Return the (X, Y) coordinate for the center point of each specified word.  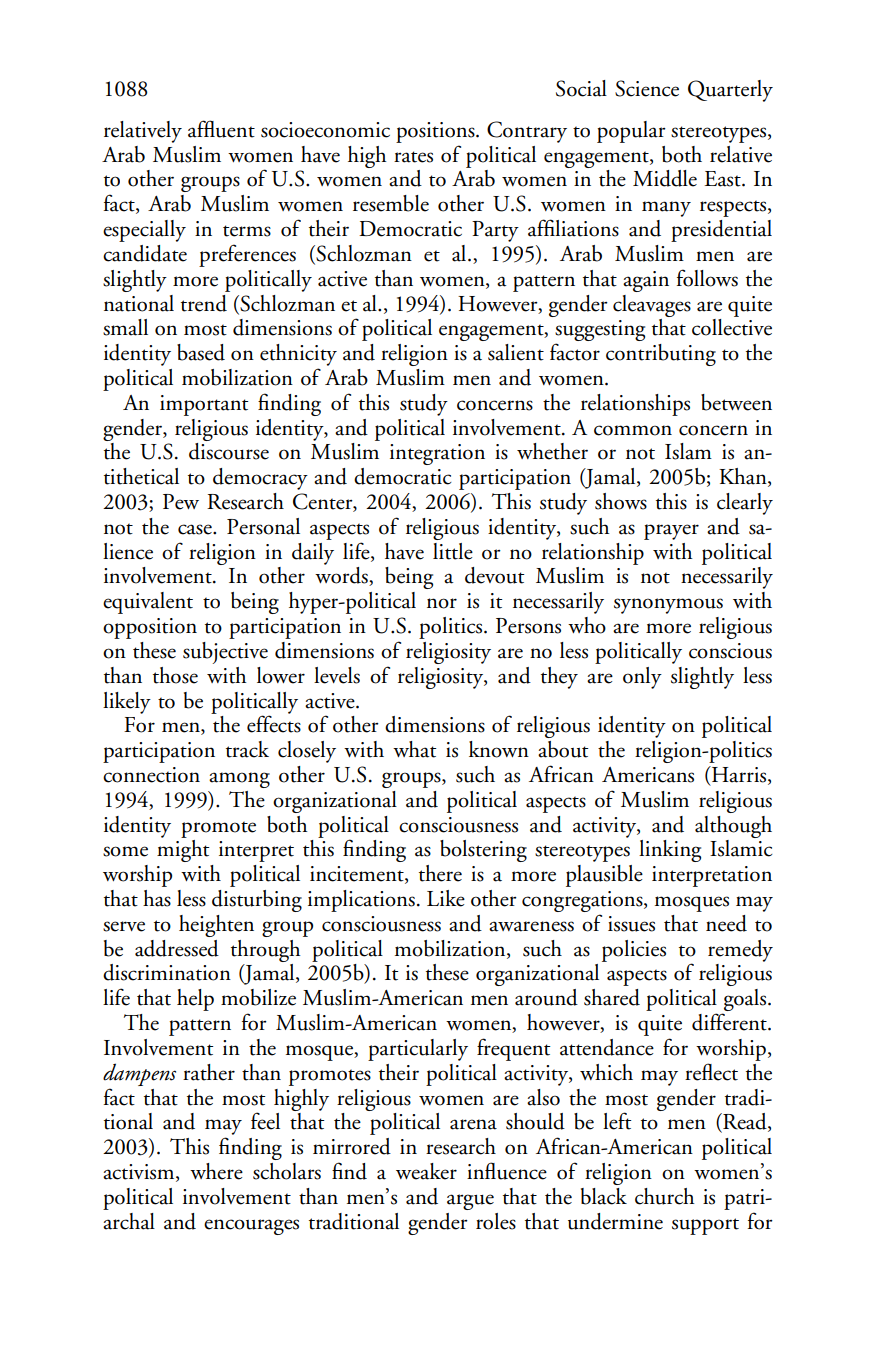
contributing (661, 355)
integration (437, 454)
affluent (221, 129)
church (664, 1196)
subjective (225, 653)
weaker (426, 1171)
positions (436, 132)
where (216, 1171)
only (642, 678)
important (204, 405)
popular (631, 132)
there (440, 873)
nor (442, 603)
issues (631, 924)
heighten (216, 926)
